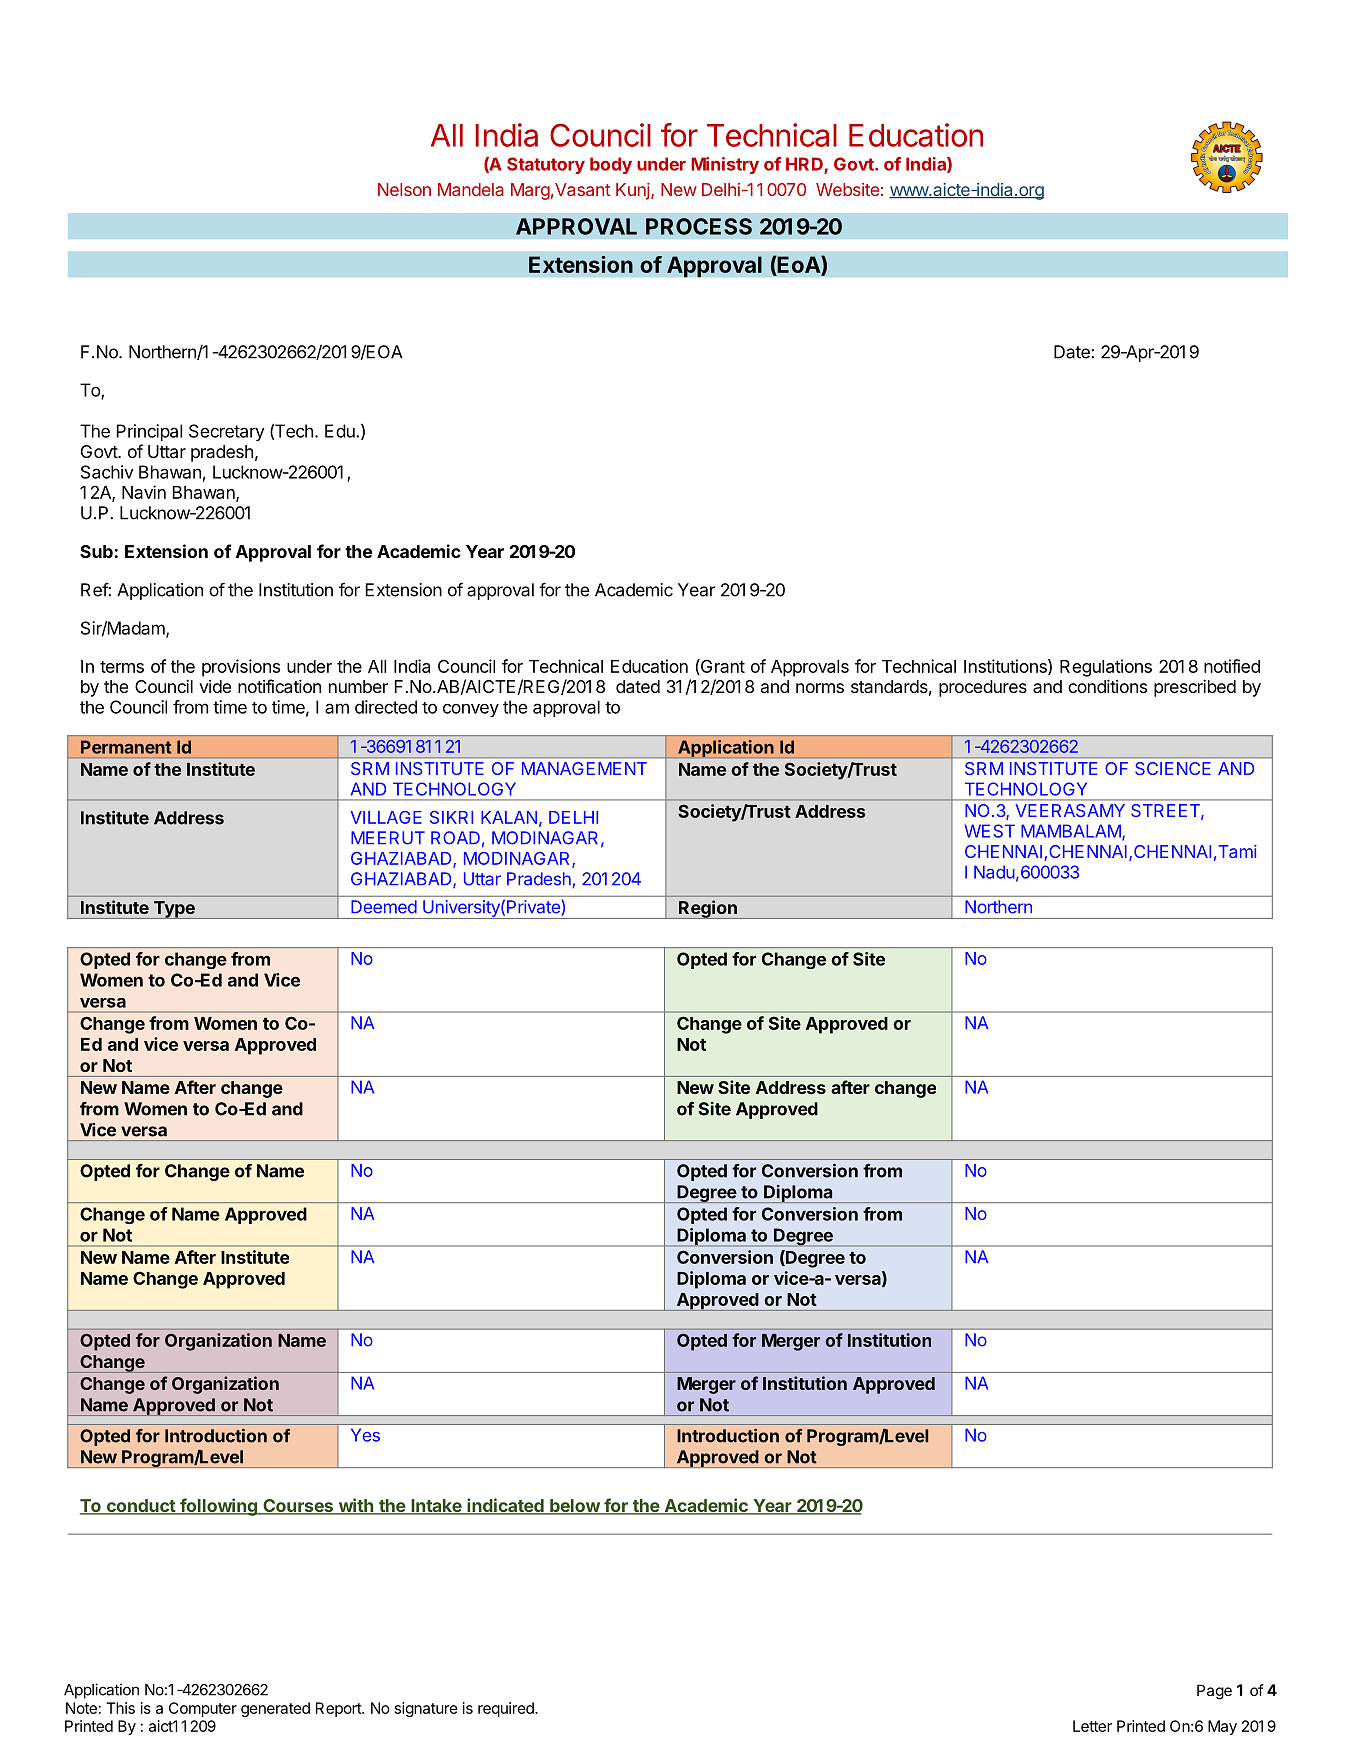  I want to click on Type, so click(174, 910).
